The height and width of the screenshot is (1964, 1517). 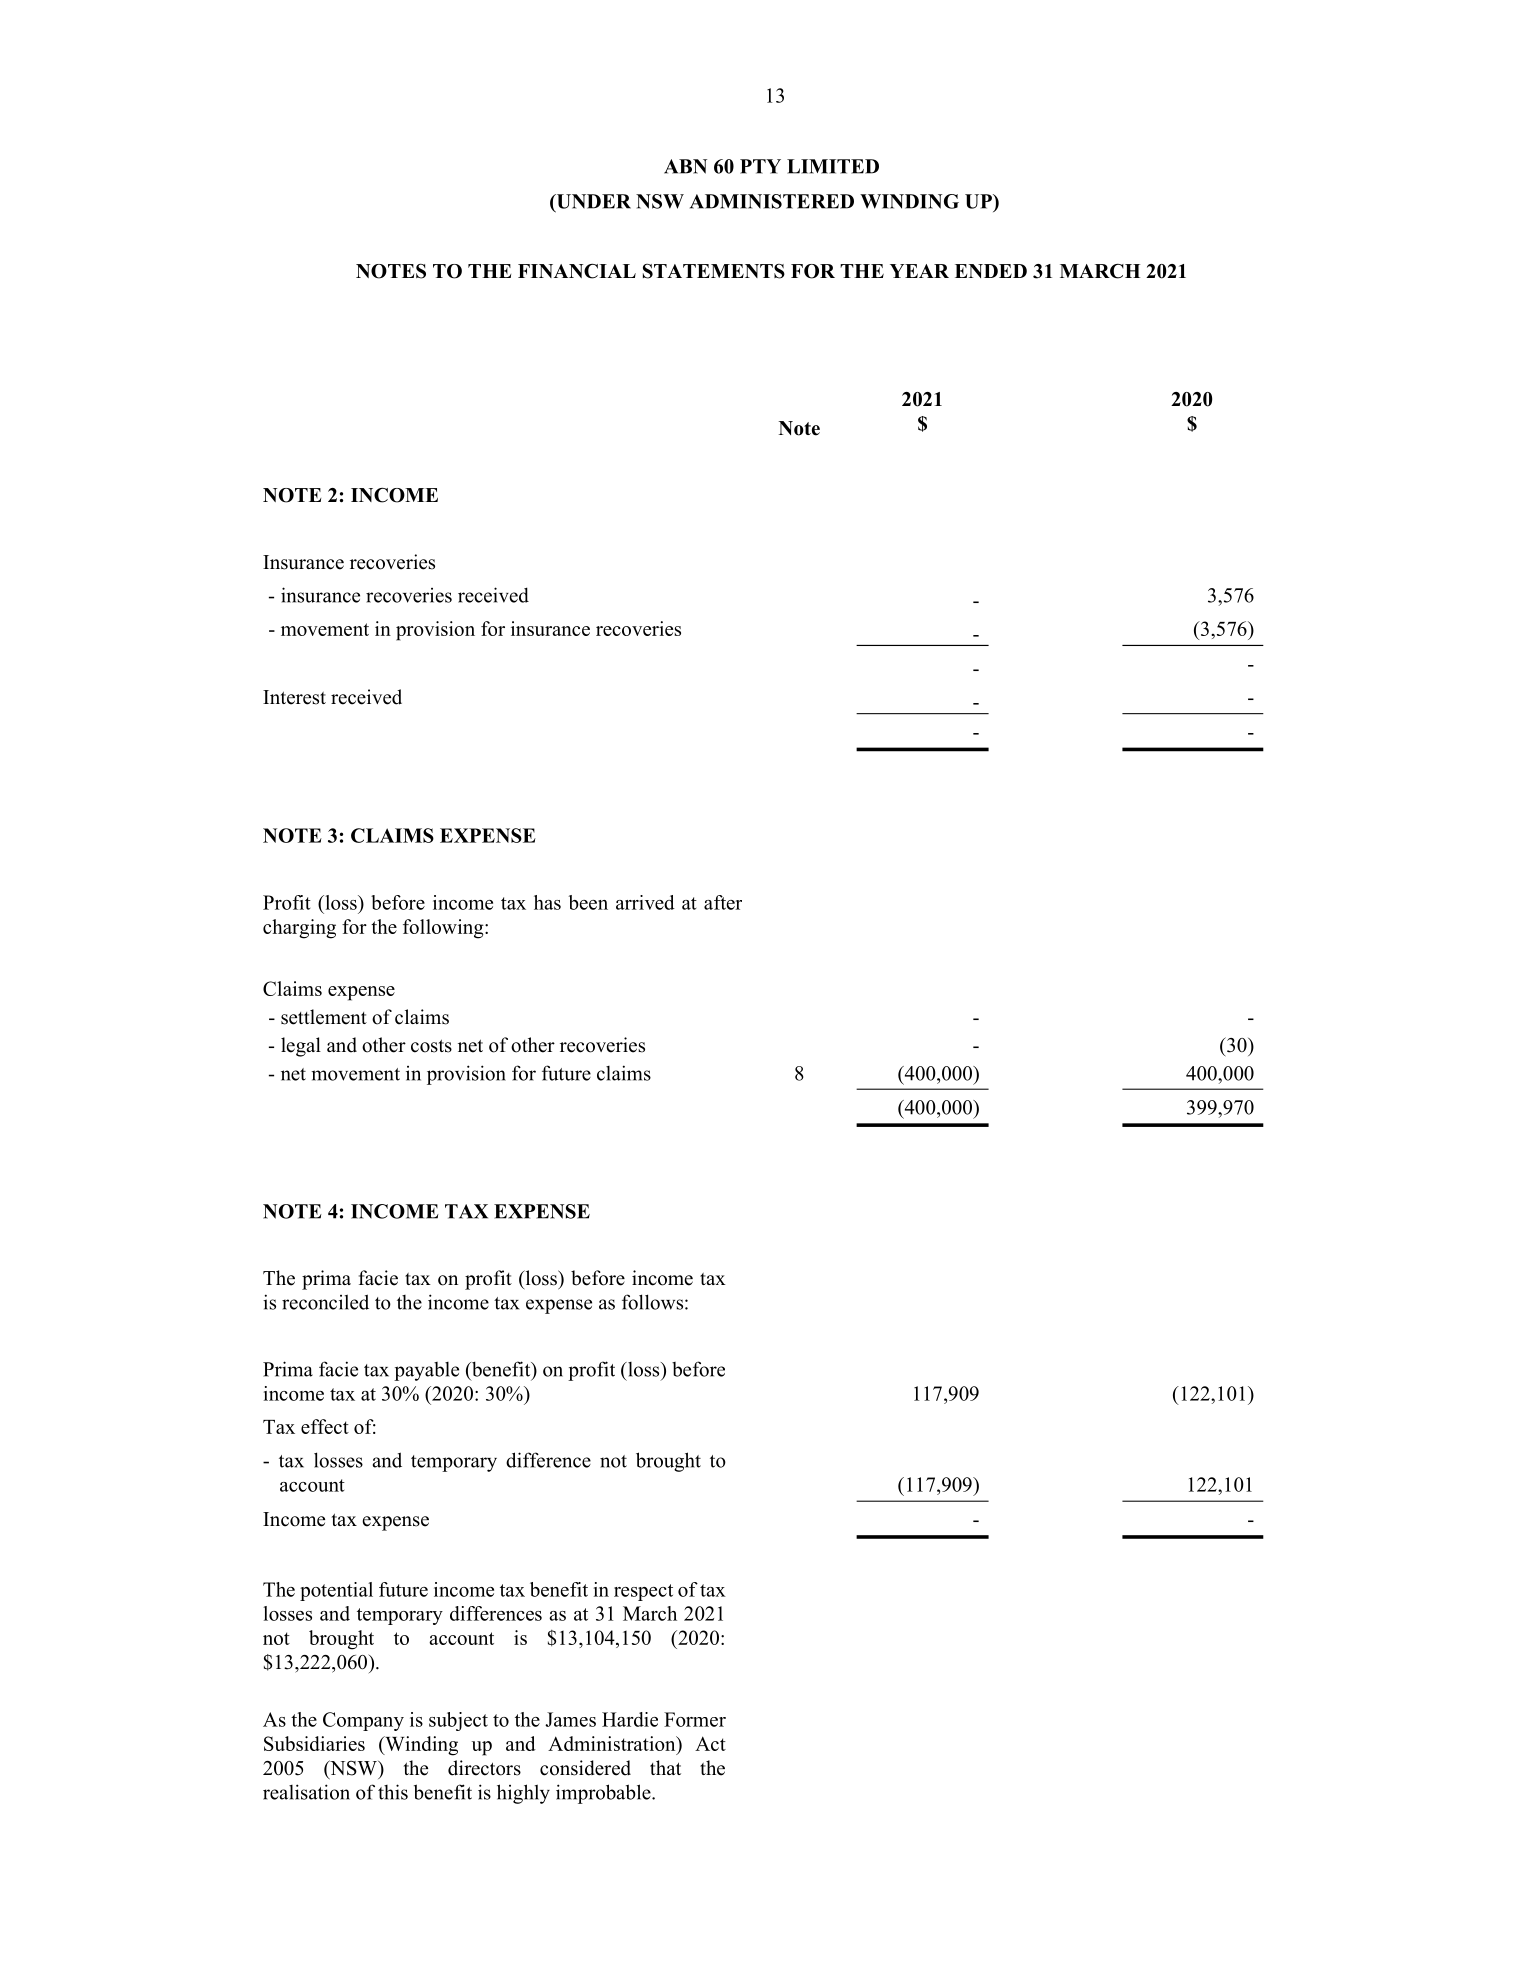 I want to click on settlement, so click(x=324, y=1017).
